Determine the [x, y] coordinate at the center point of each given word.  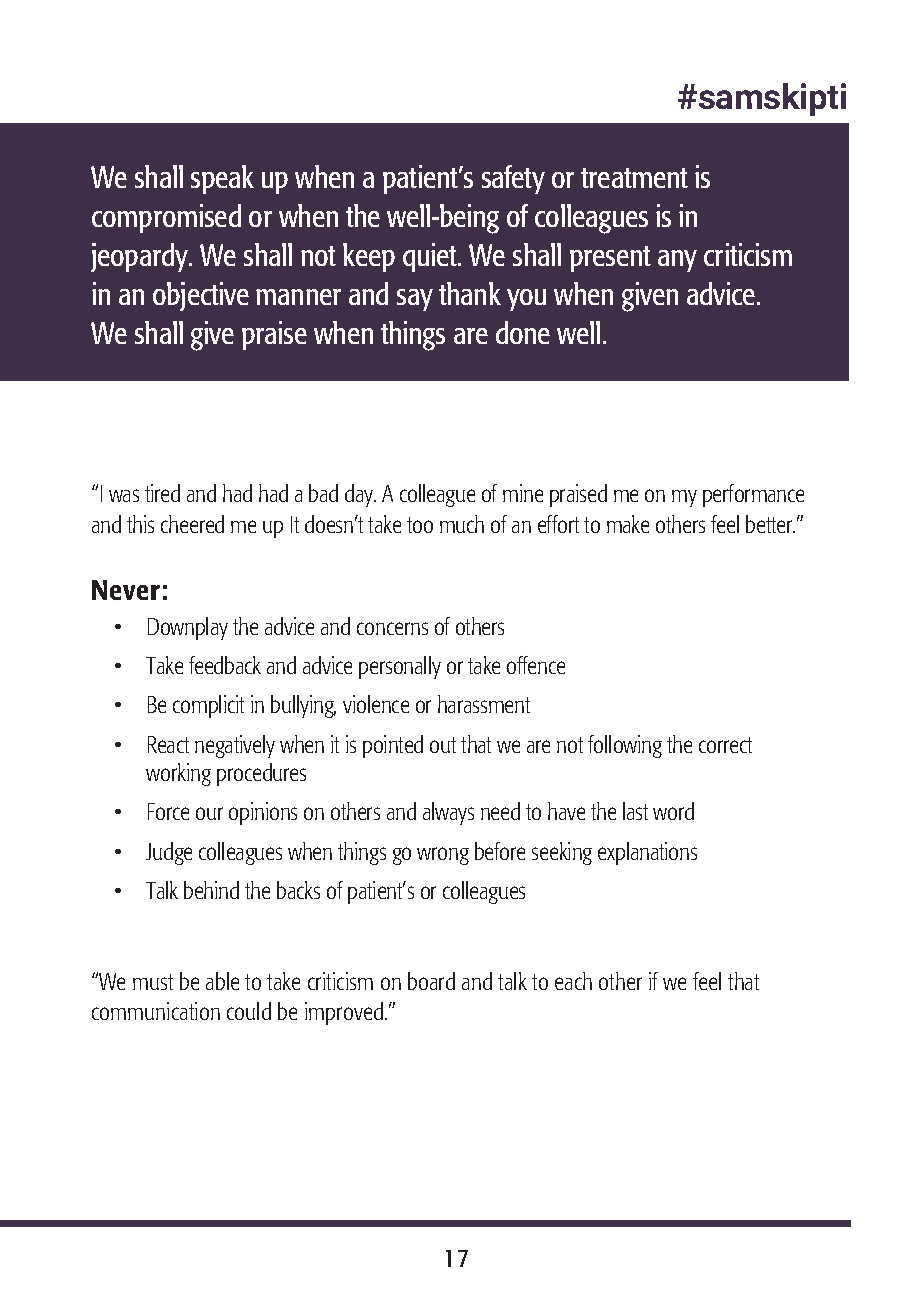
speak [222, 179]
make [628, 524]
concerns [392, 628]
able [222, 981]
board [431, 981]
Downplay [188, 628]
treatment [634, 178]
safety [513, 179]
